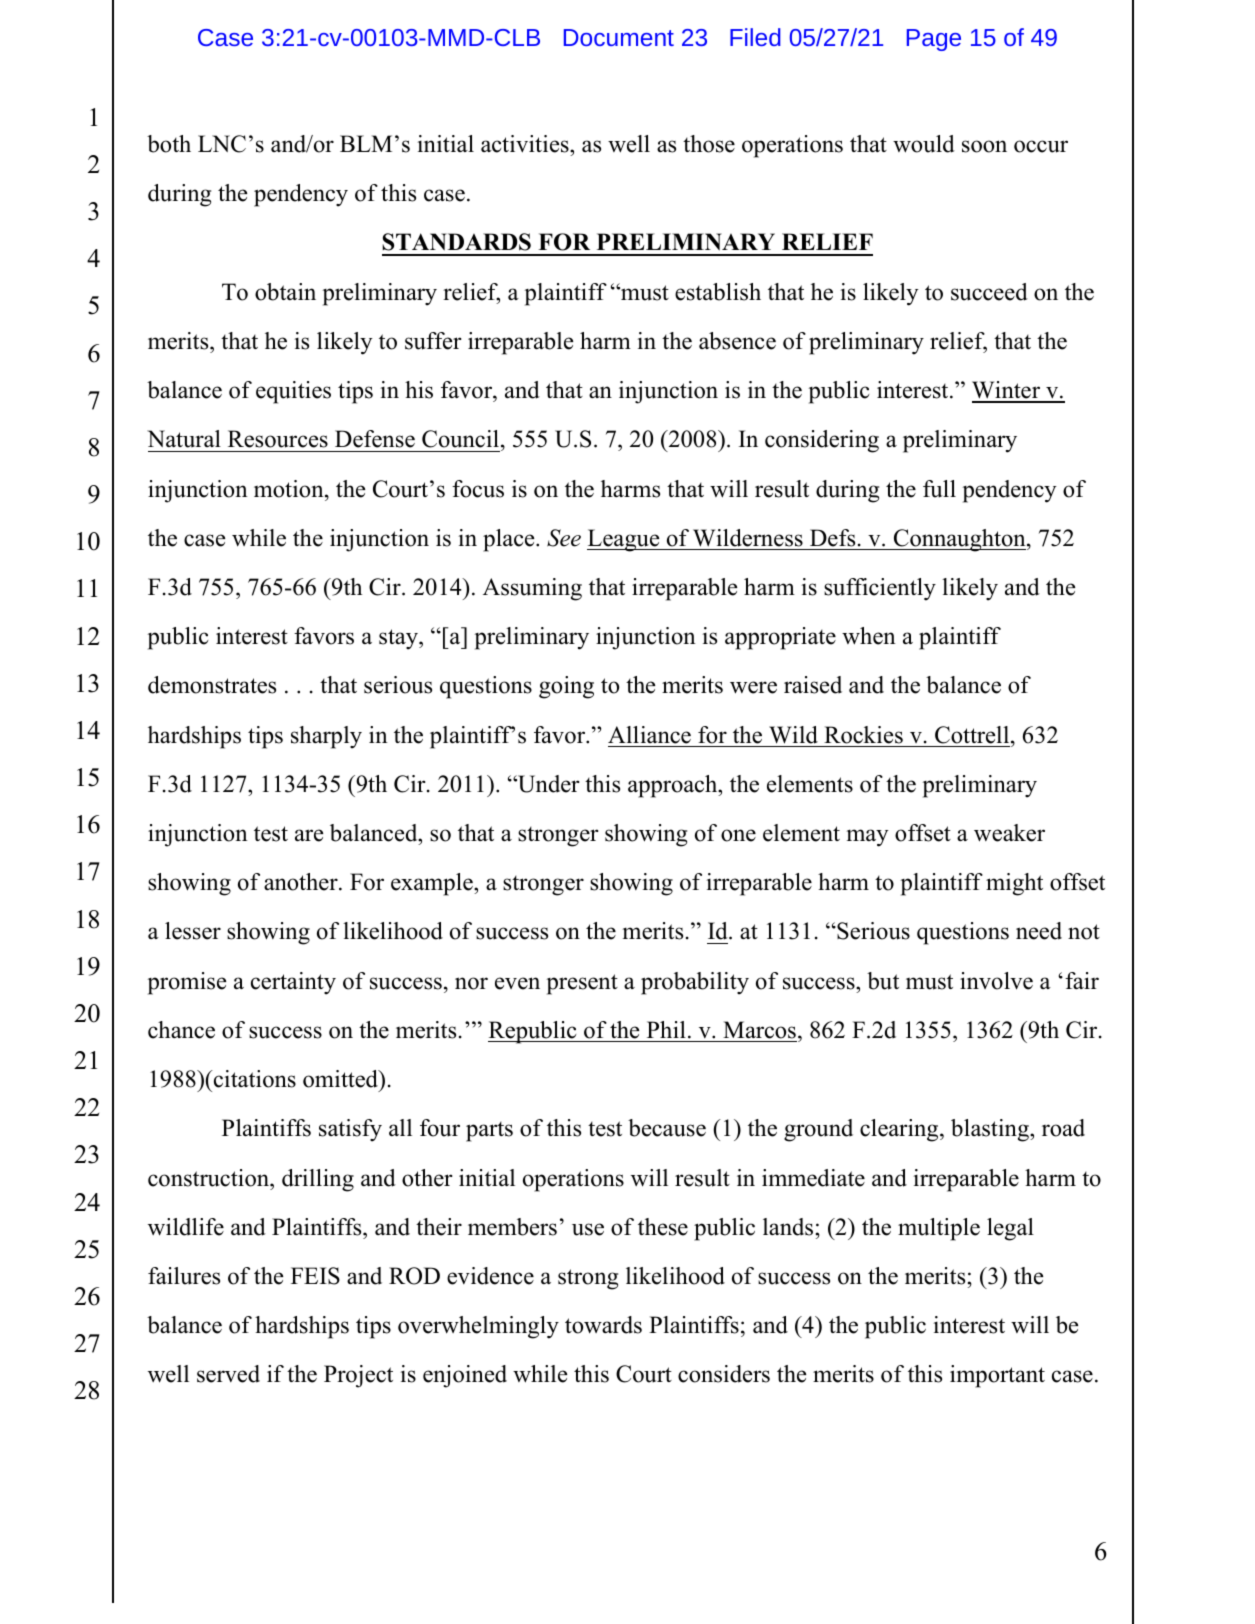 This screenshot has height=1624, width=1255. What do you see at coordinates (193, 931) in the screenshot?
I see `lesser` at bounding box center [193, 931].
